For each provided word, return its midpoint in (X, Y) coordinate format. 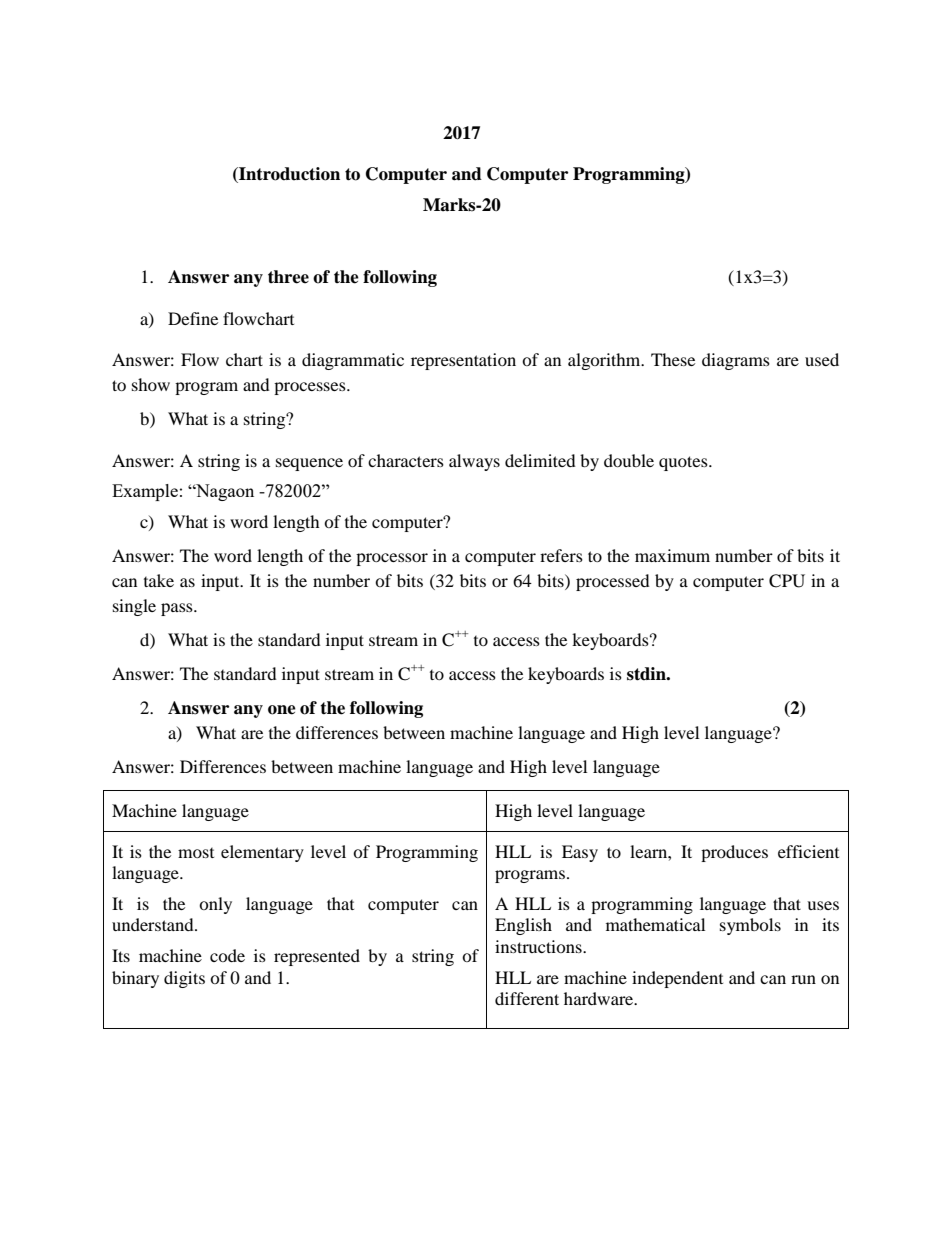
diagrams (736, 361)
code (227, 955)
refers (561, 555)
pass (178, 609)
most (196, 853)
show (151, 384)
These (673, 359)
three (288, 277)
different (527, 998)
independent (677, 979)
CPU (787, 581)
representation (463, 361)
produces (734, 853)
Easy (580, 853)
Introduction (288, 175)
